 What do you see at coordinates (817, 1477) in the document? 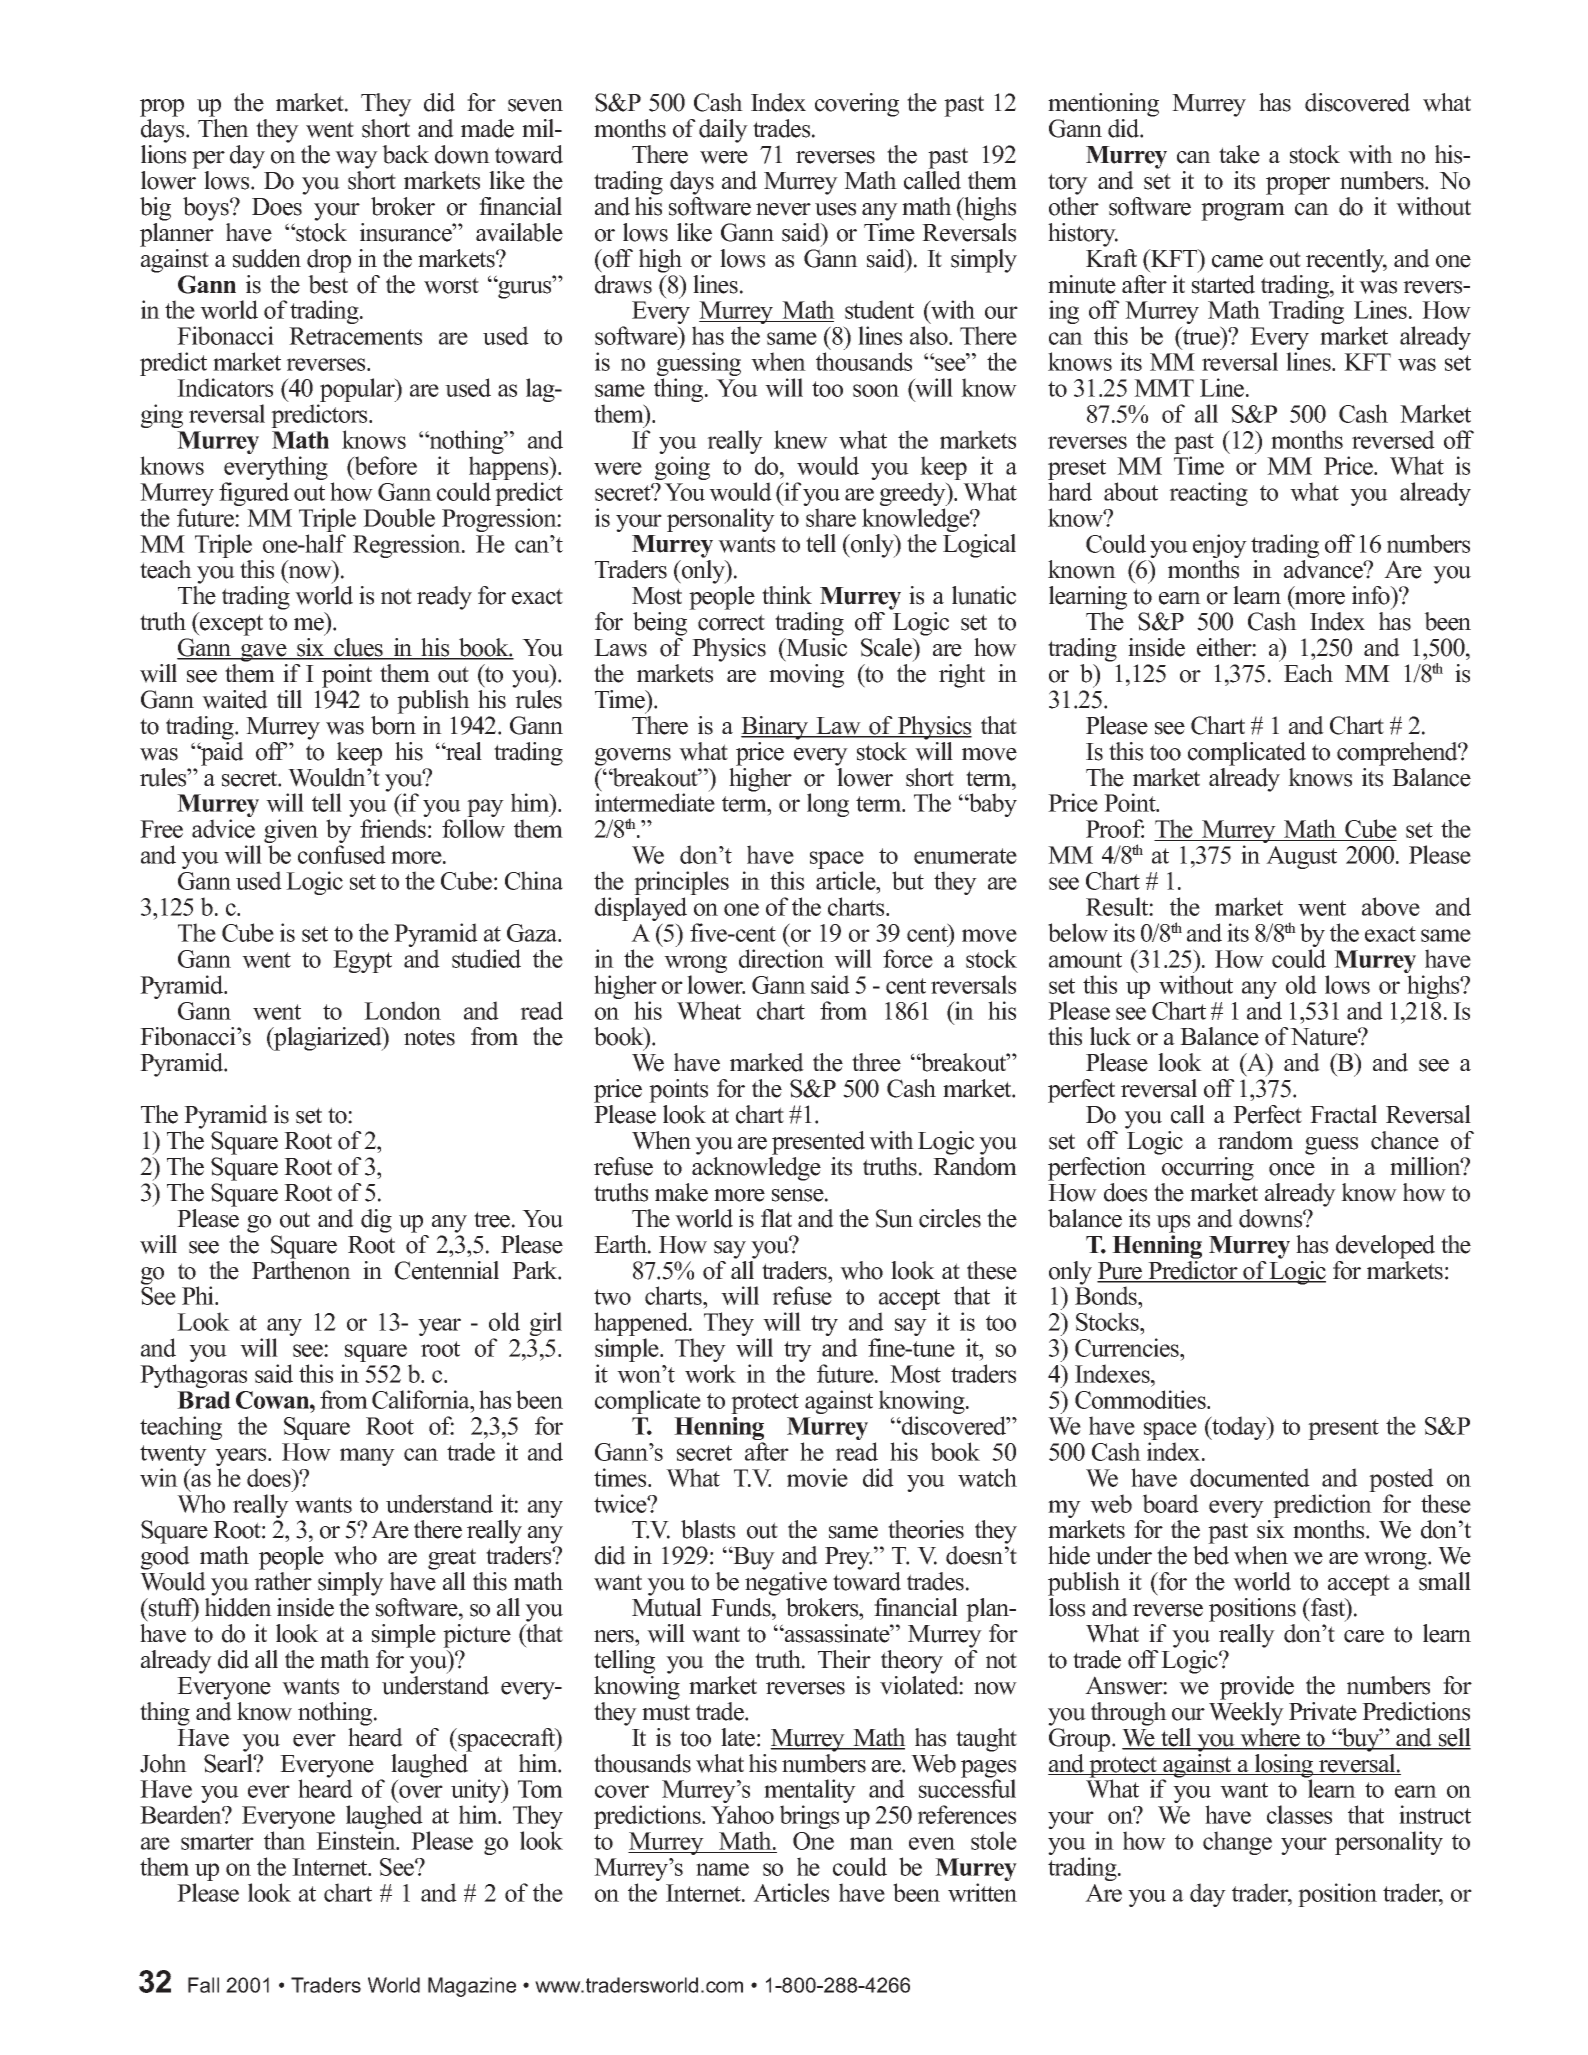
I see `movie` at bounding box center [817, 1477].
